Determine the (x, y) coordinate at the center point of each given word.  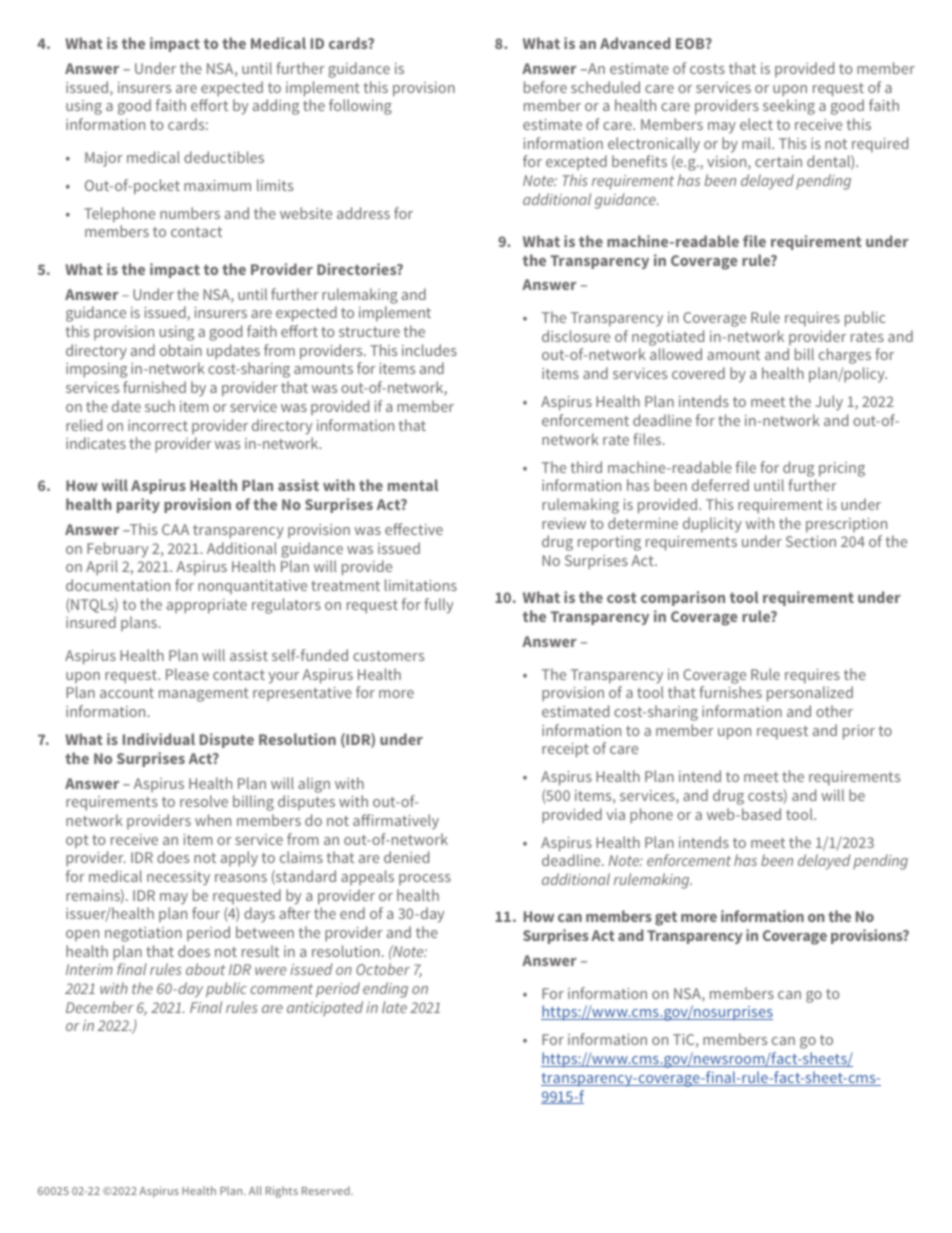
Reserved (327, 1190)
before (545, 87)
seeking (789, 107)
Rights (282, 1192)
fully (438, 606)
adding (276, 107)
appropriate (207, 606)
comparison (683, 598)
